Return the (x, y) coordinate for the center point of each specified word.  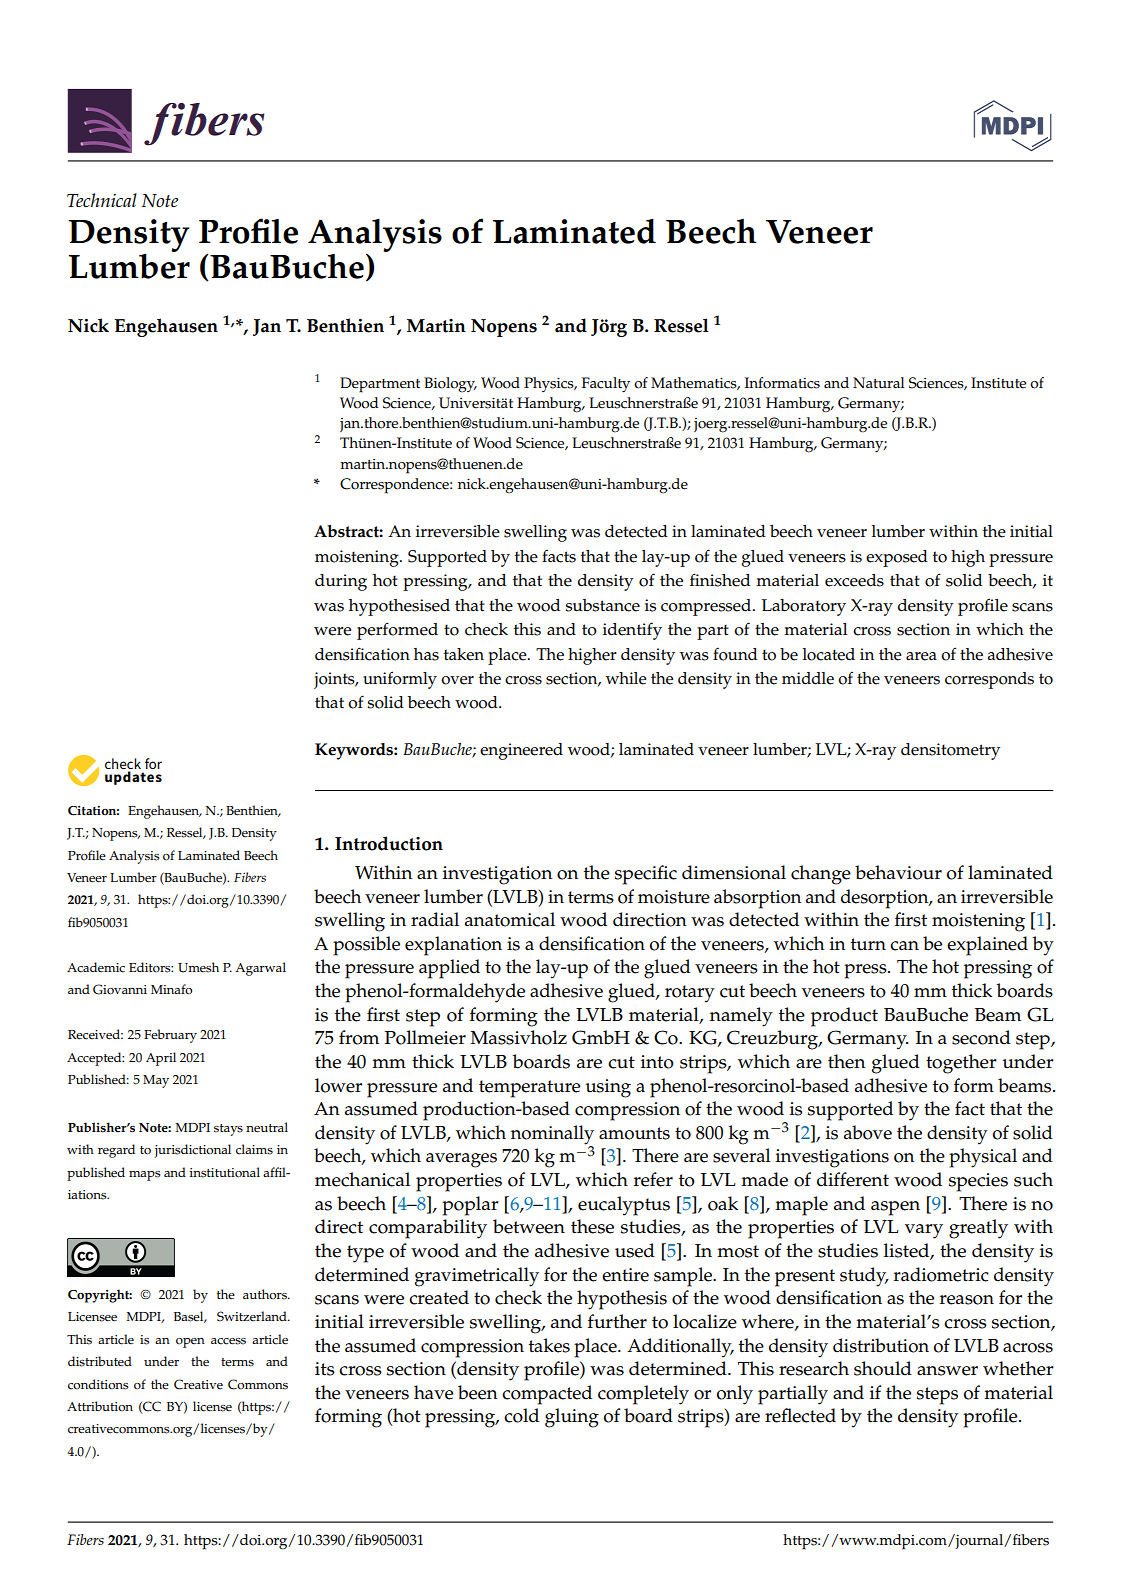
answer (947, 1371)
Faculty (606, 385)
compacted (547, 1395)
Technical (102, 200)
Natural (879, 382)
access (228, 1341)
